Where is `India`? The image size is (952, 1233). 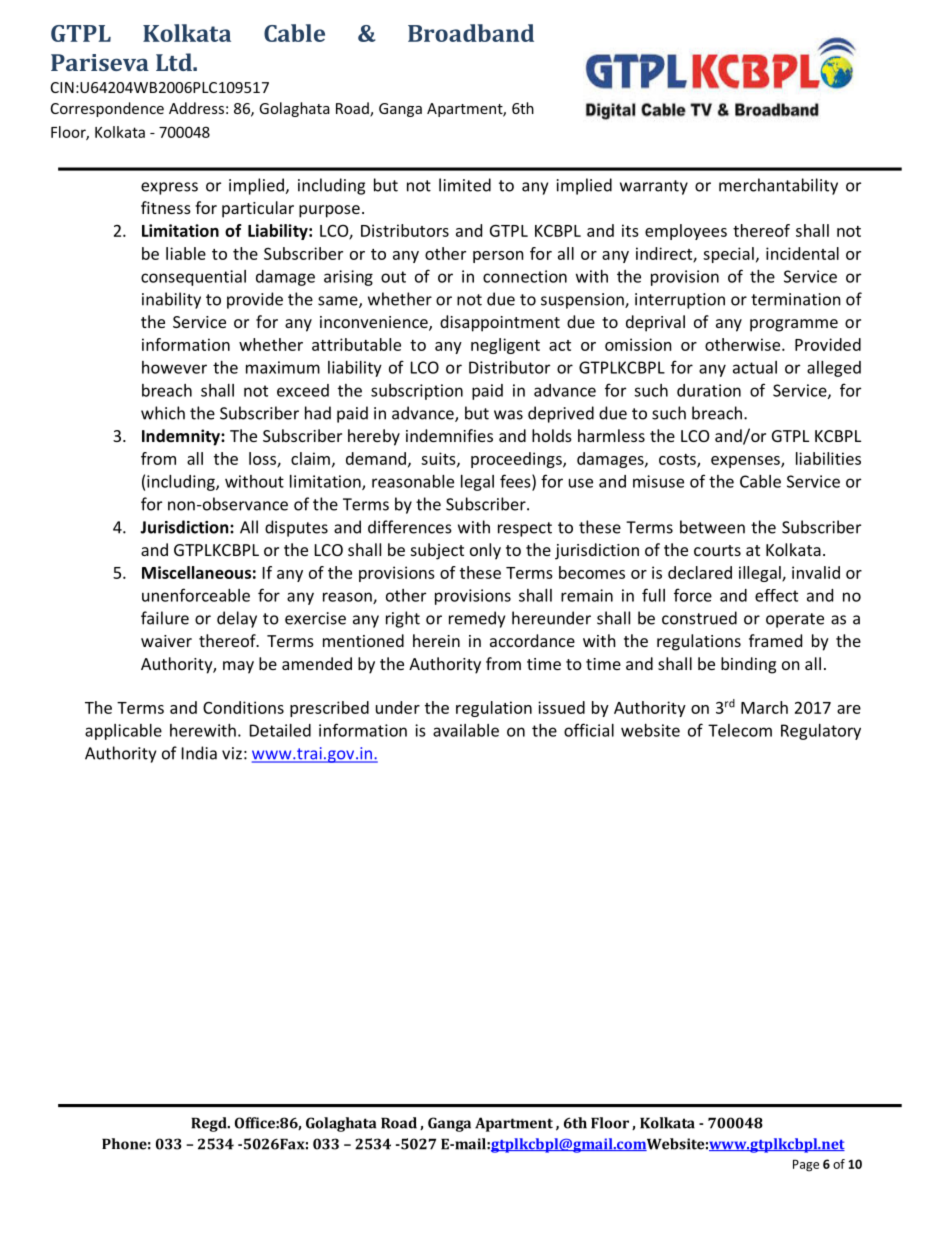 India is located at coordinates (199, 753).
